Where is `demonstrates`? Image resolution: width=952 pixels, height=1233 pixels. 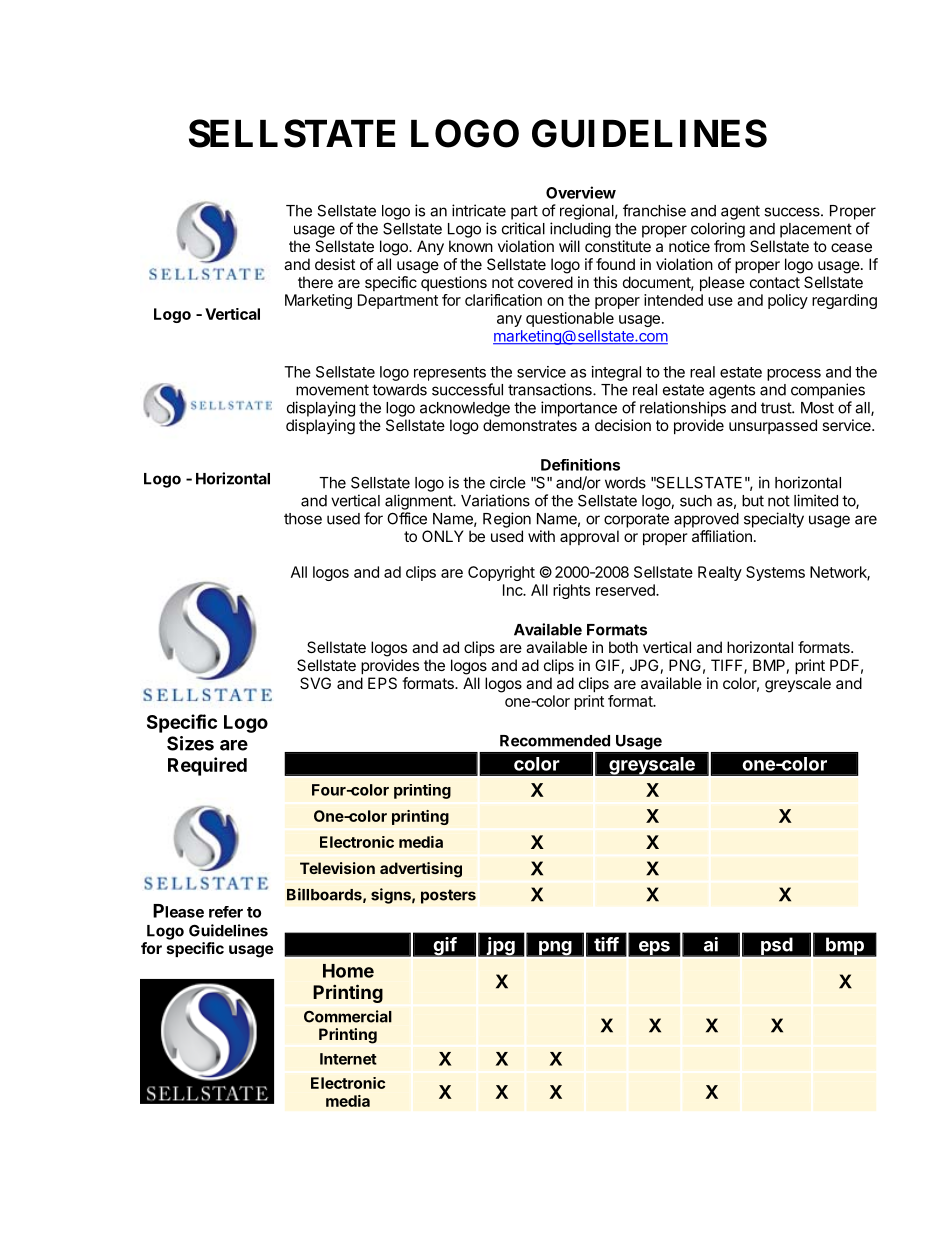 demonstrates is located at coordinates (530, 425).
